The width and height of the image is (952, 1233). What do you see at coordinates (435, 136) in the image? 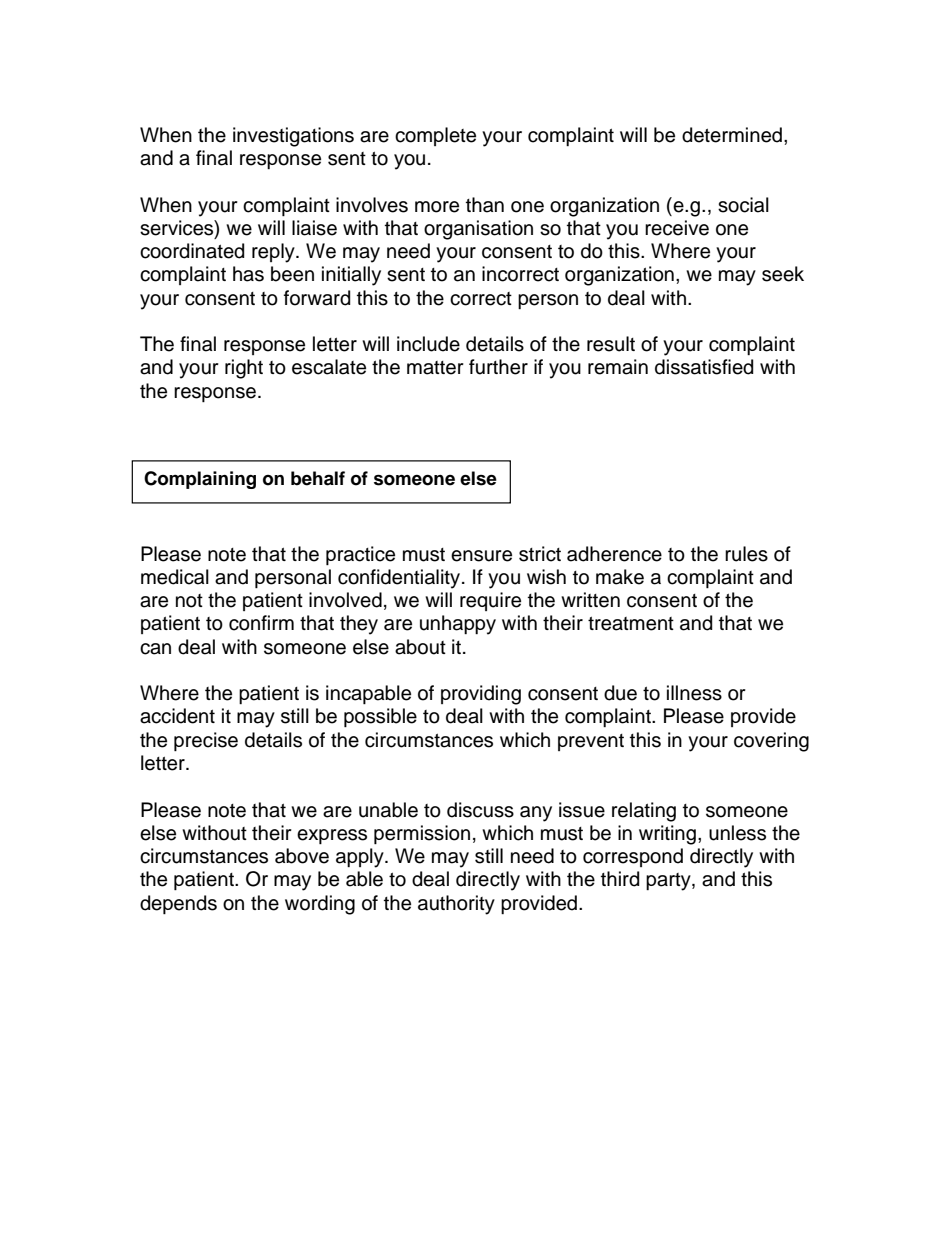
I see `complete` at bounding box center [435, 136].
